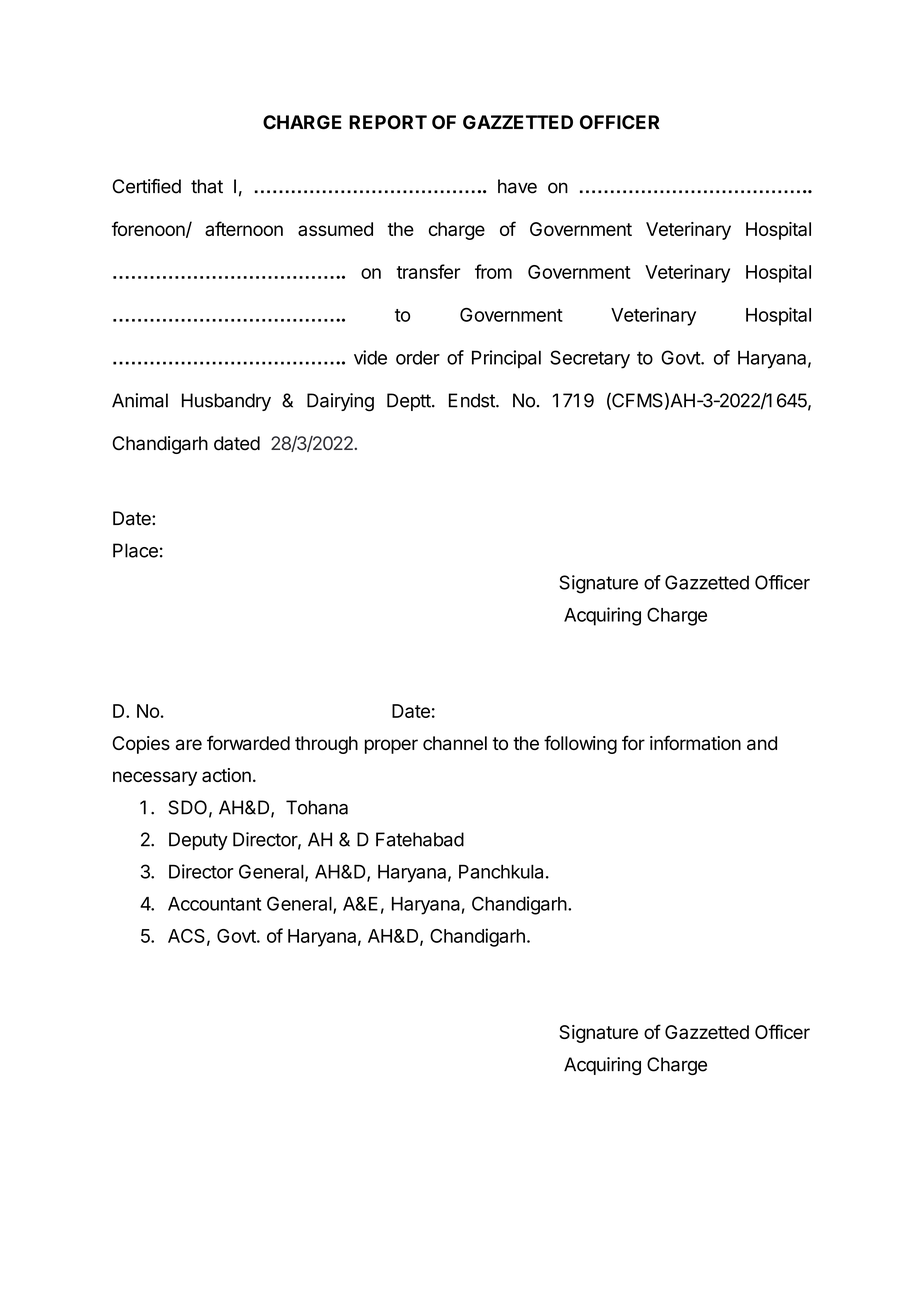  I want to click on Accountant, so click(214, 904).
